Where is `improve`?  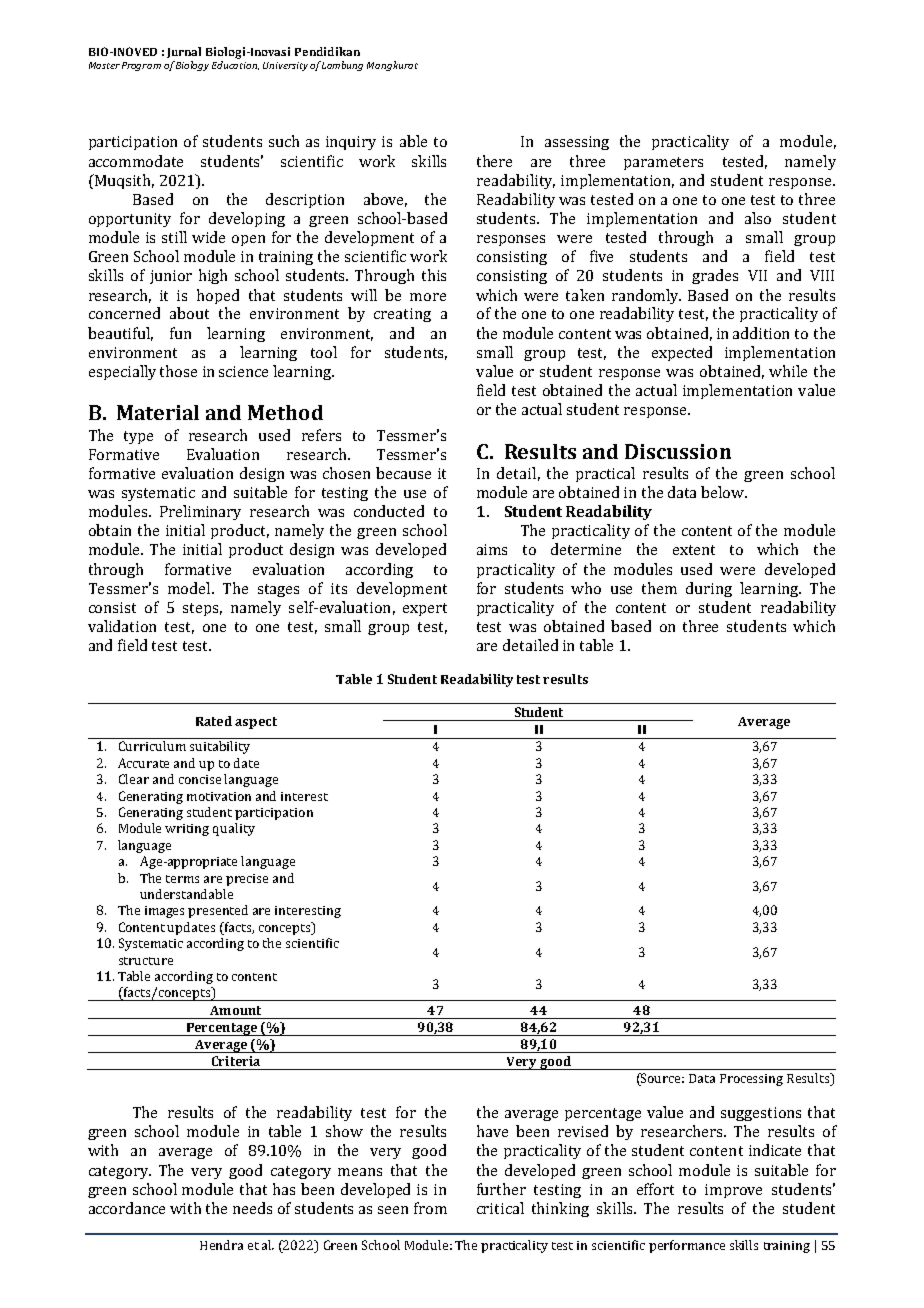
improve is located at coordinates (733, 1191).
